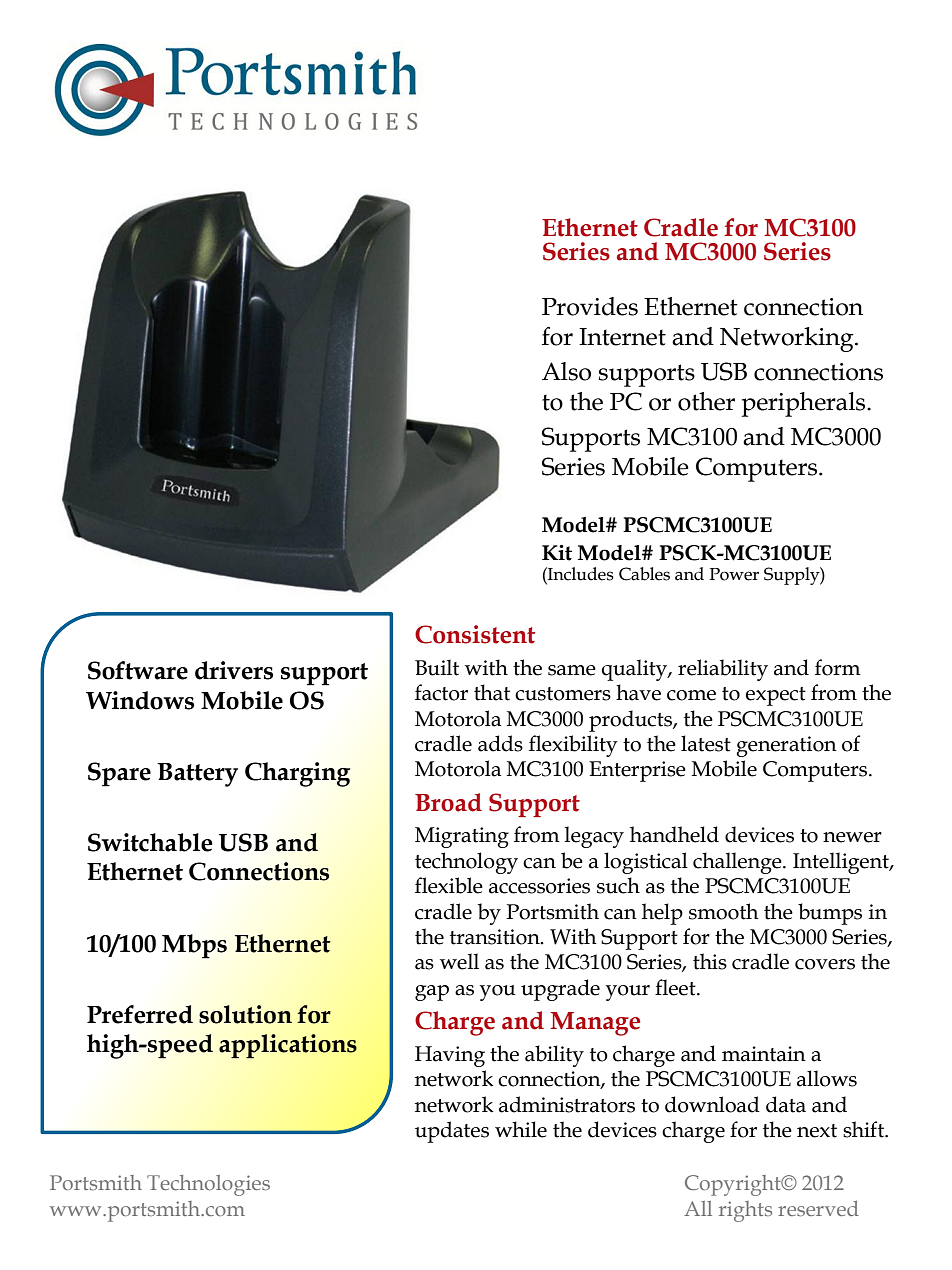 The width and height of the image is (952, 1270). Describe the element at coordinates (234, 670) in the image. I see `drivers` at that location.
